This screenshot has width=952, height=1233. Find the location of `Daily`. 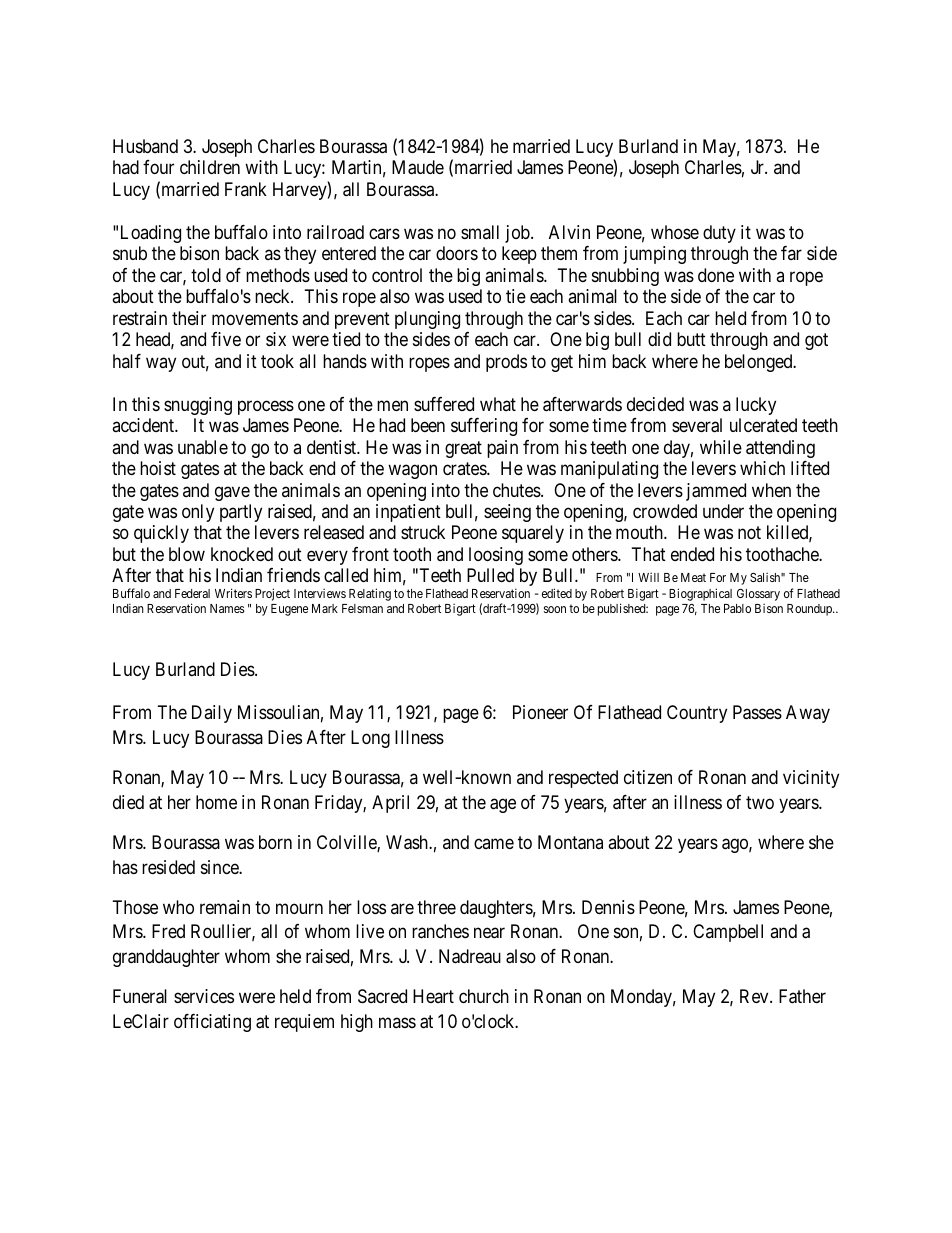

Daily is located at coordinates (212, 714).
